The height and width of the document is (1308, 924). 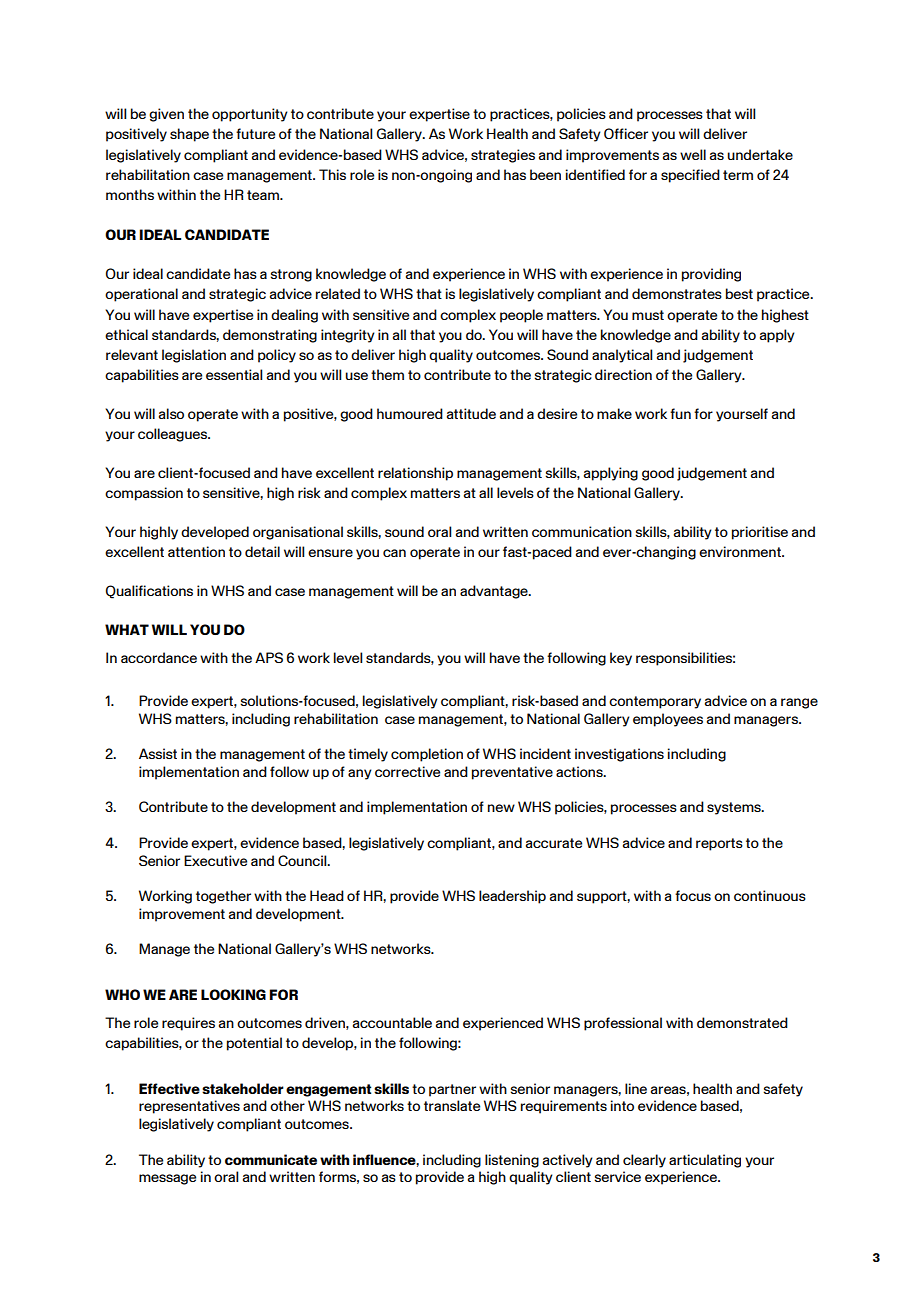 I want to click on environment, so click(x=741, y=551).
